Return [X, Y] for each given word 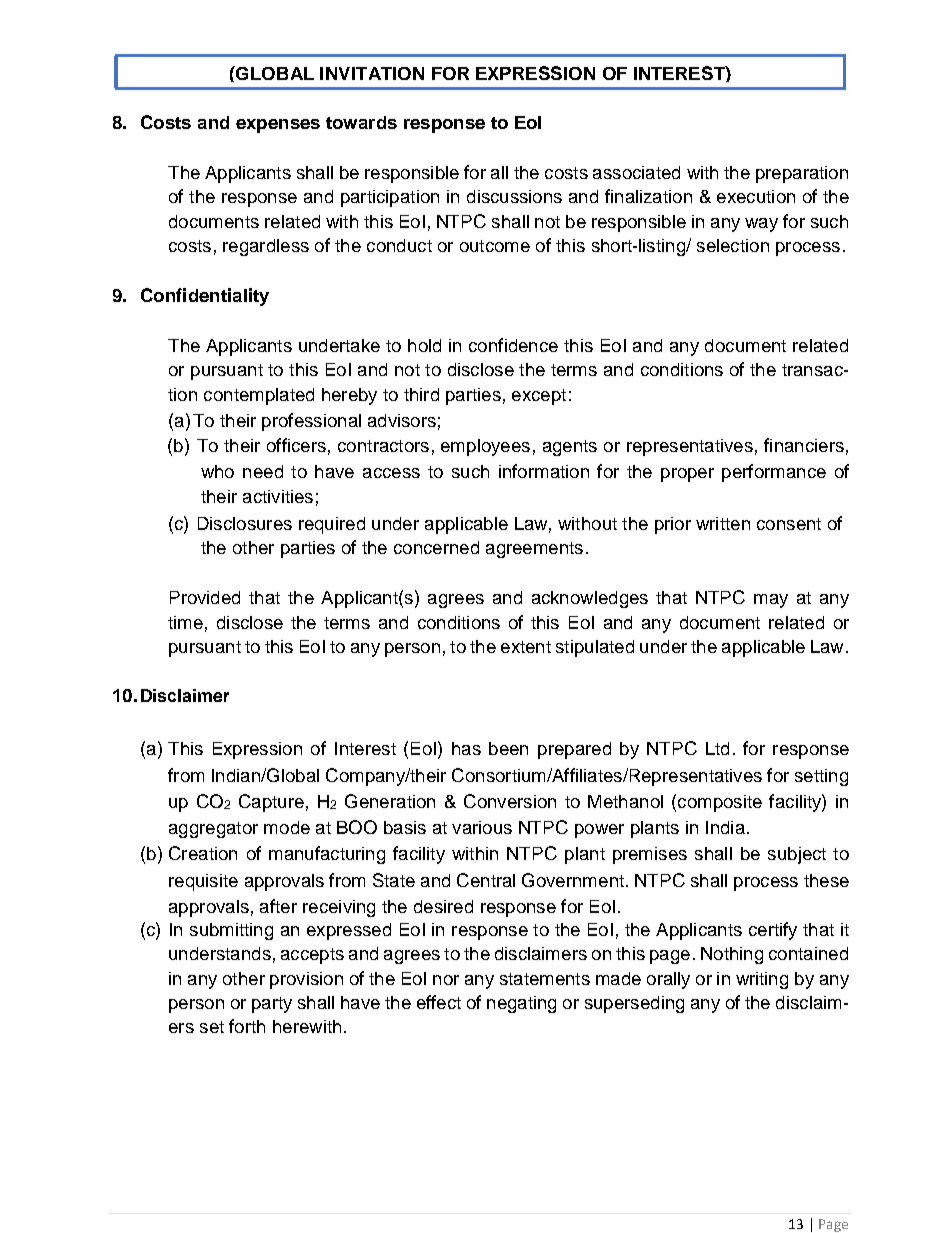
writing [762, 980]
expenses [278, 126]
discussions [514, 196]
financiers [804, 445]
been [508, 748]
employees [485, 447]
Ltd [717, 748]
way [761, 225]
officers [296, 445]
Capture [271, 803]
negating [521, 1004]
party [272, 1005]
